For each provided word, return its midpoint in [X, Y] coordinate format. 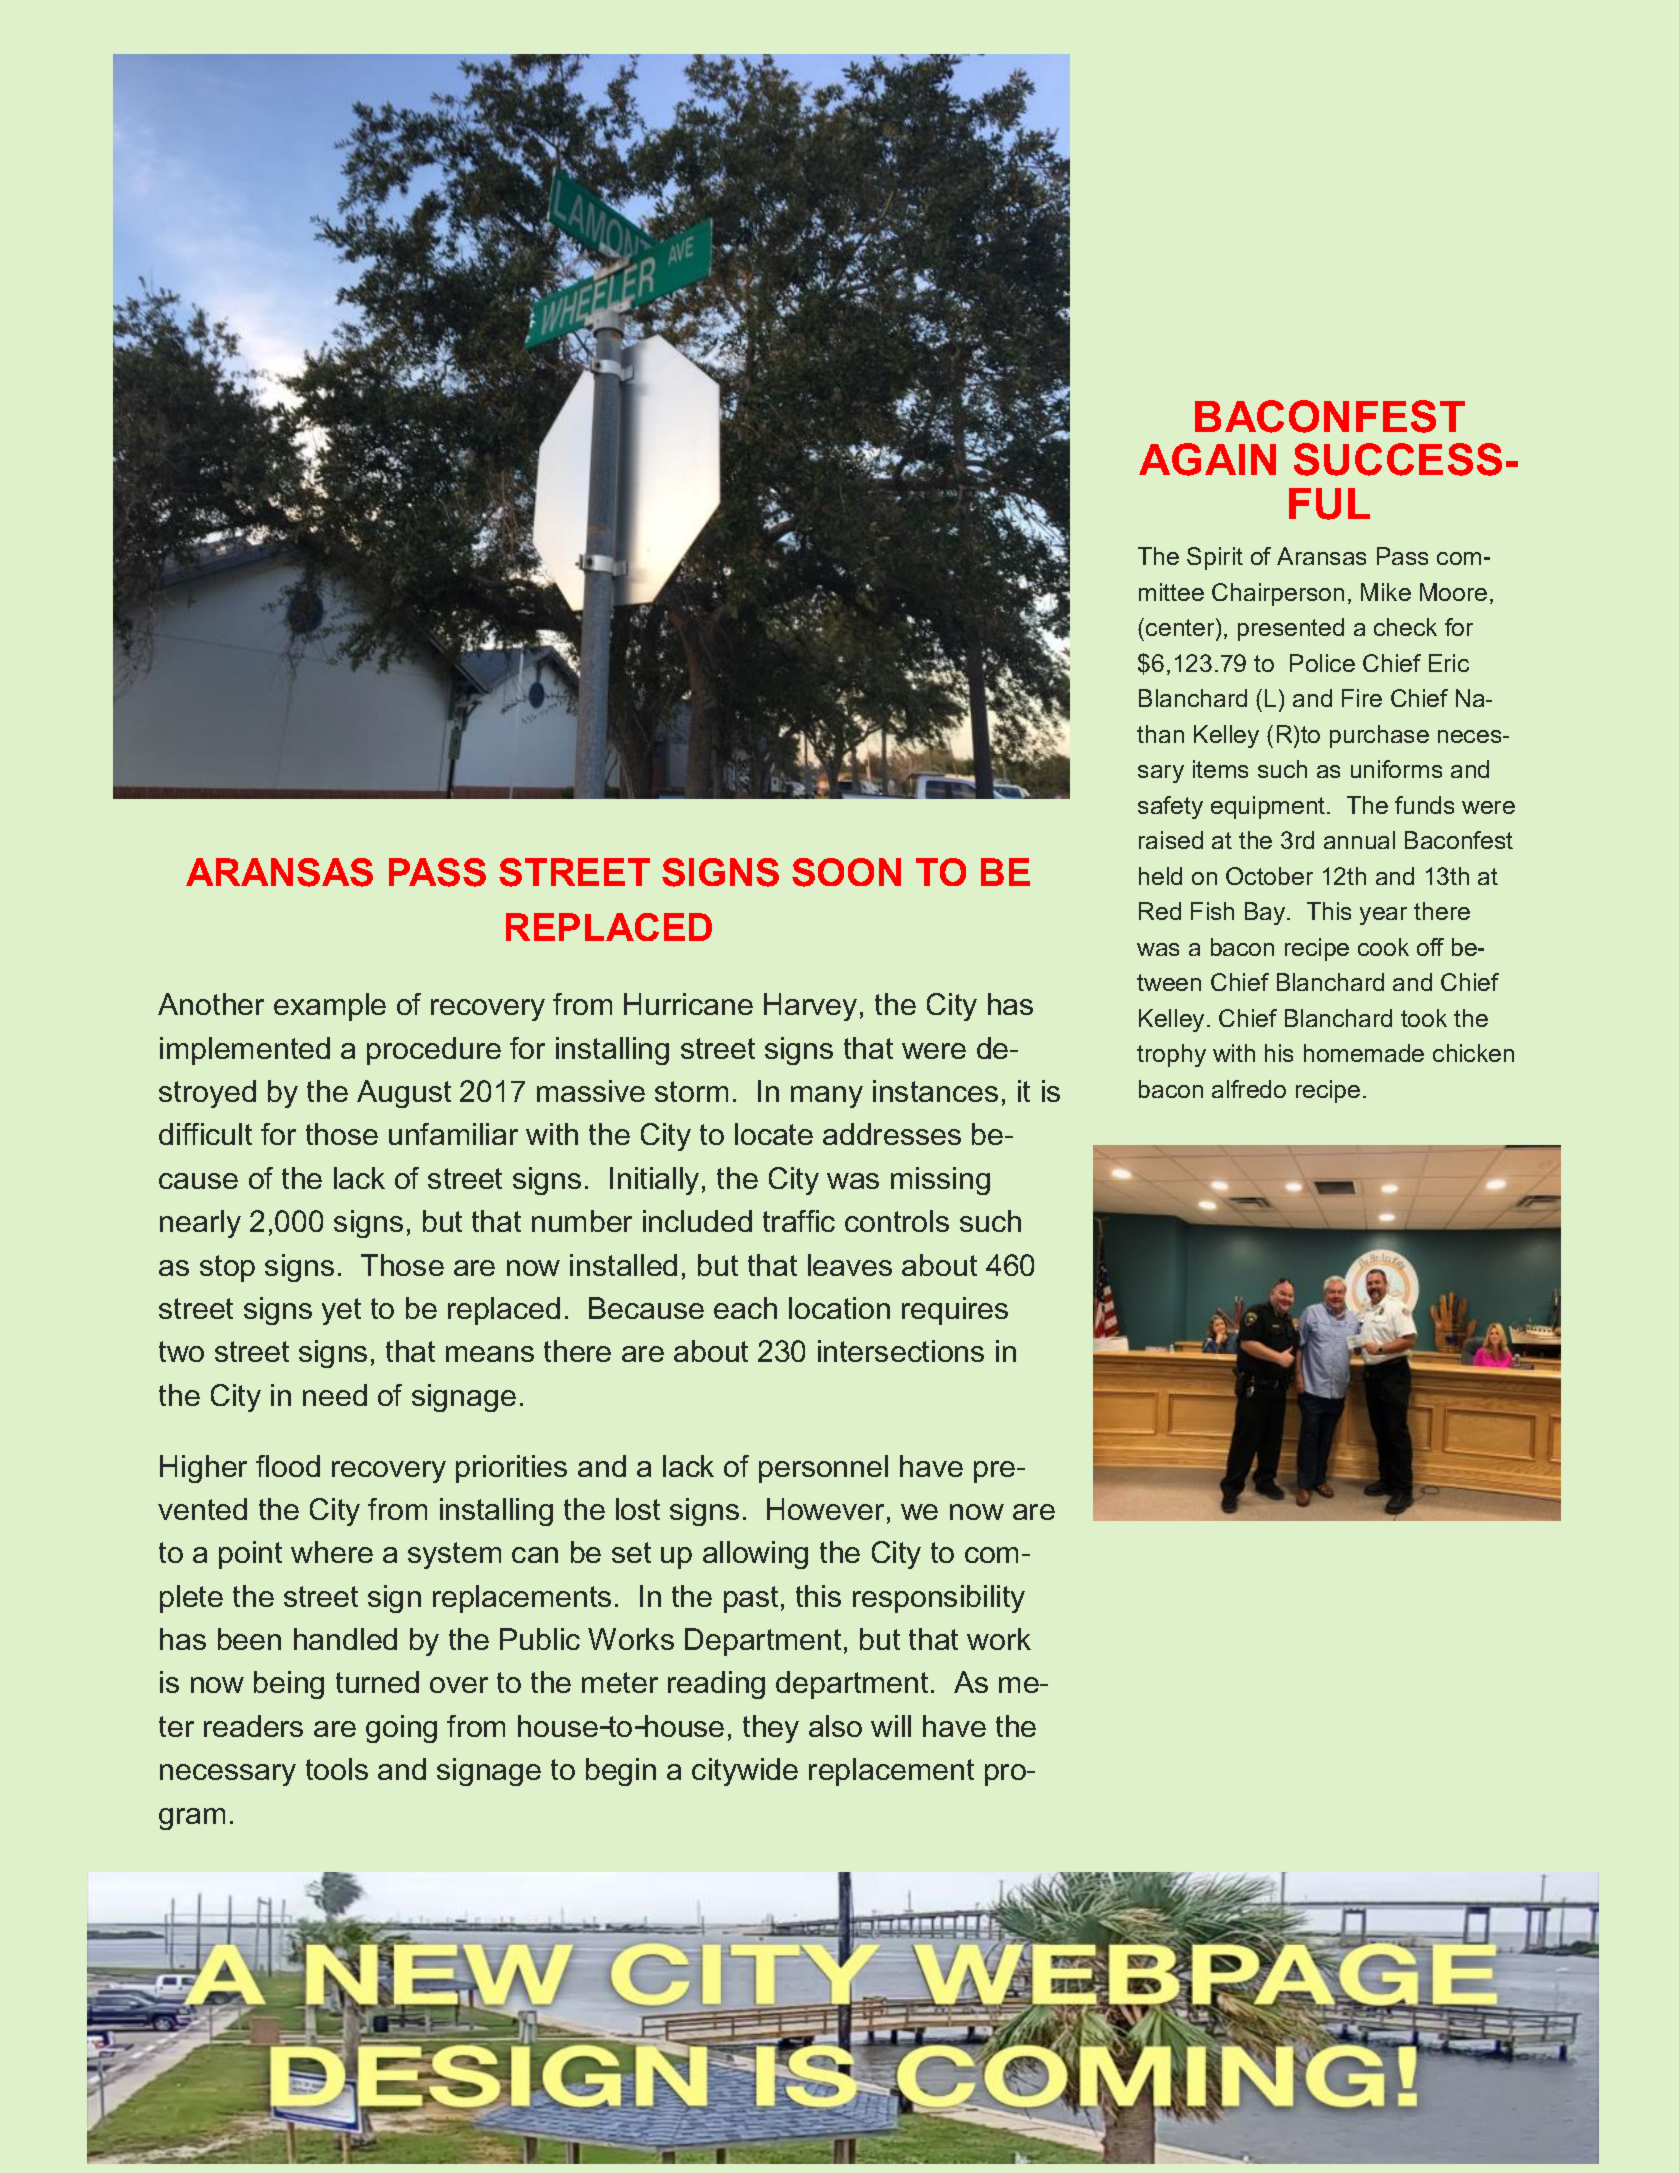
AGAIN [1207, 459]
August [404, 1094]
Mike [1386, 592]
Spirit [1215, 558]
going [401, 1729]
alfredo [1249, 1089]
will [891, 1726]
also [835, 1726]
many [827, 1097]
